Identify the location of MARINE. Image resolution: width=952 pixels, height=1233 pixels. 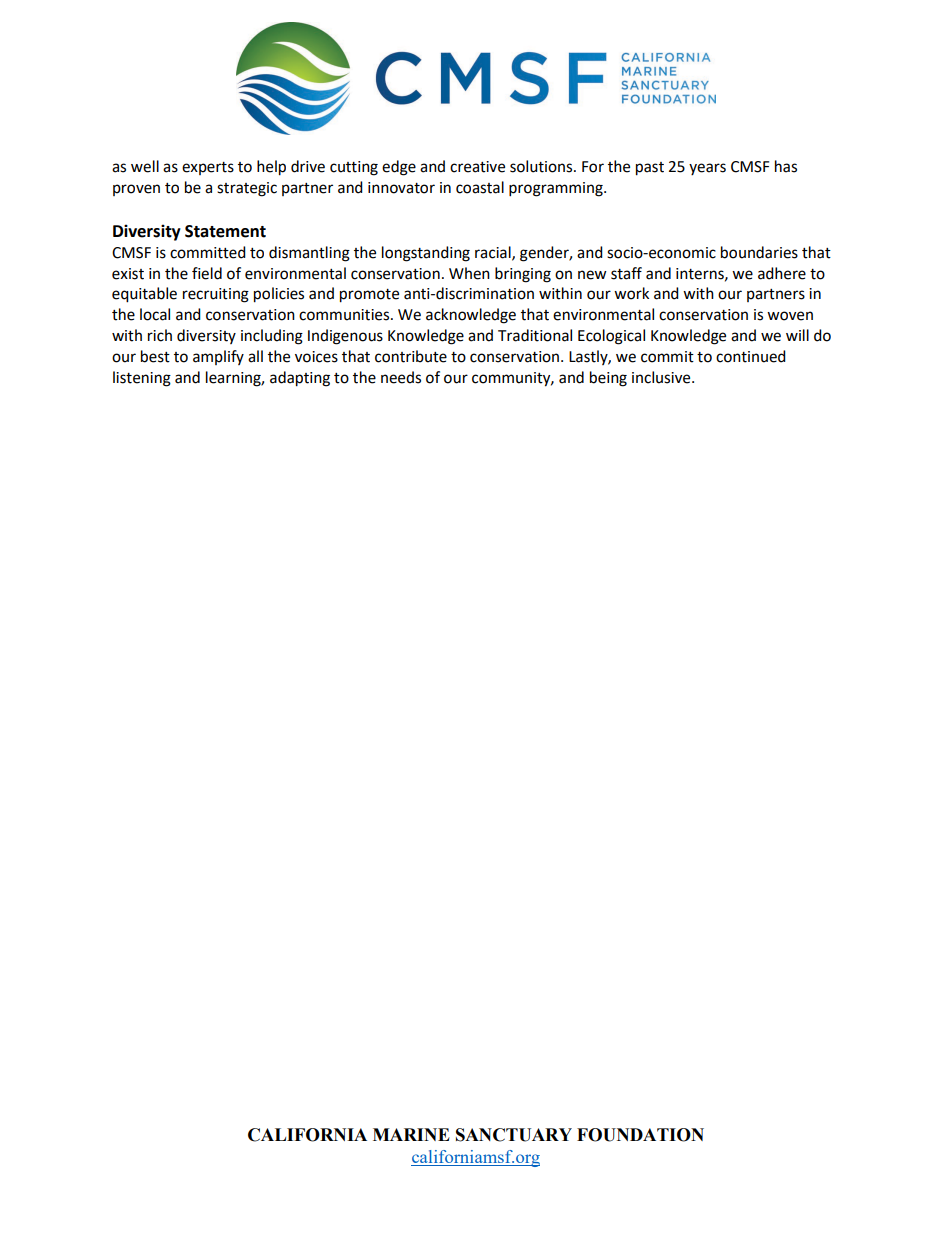
(411, 1134).
